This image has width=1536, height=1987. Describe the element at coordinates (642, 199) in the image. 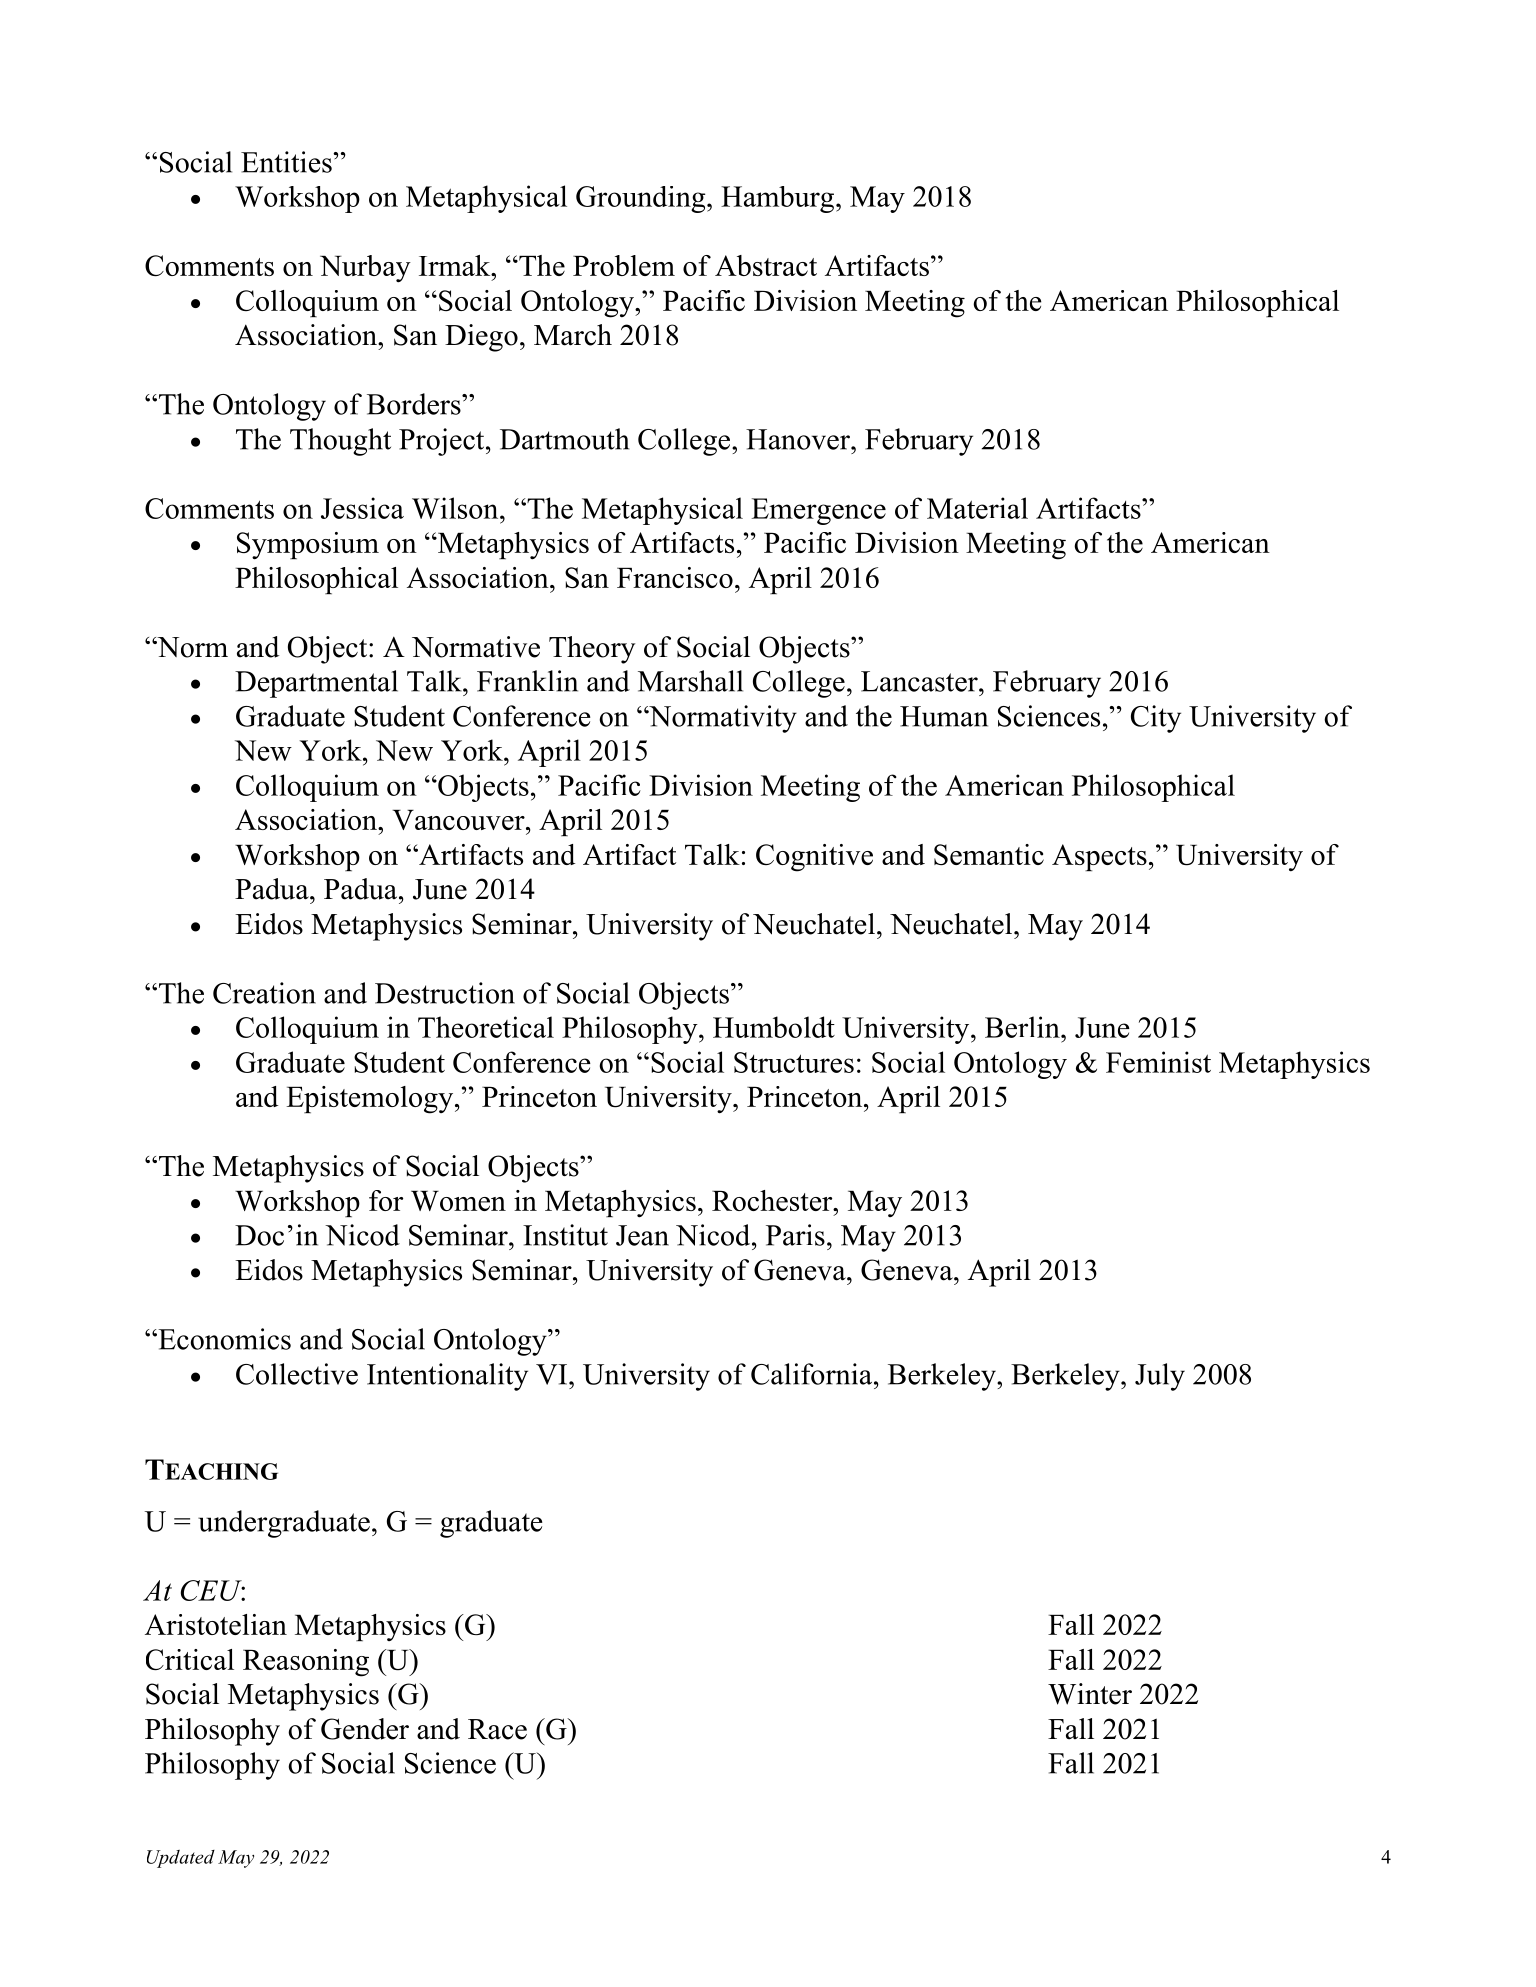

I see `Grounding` at that location.
